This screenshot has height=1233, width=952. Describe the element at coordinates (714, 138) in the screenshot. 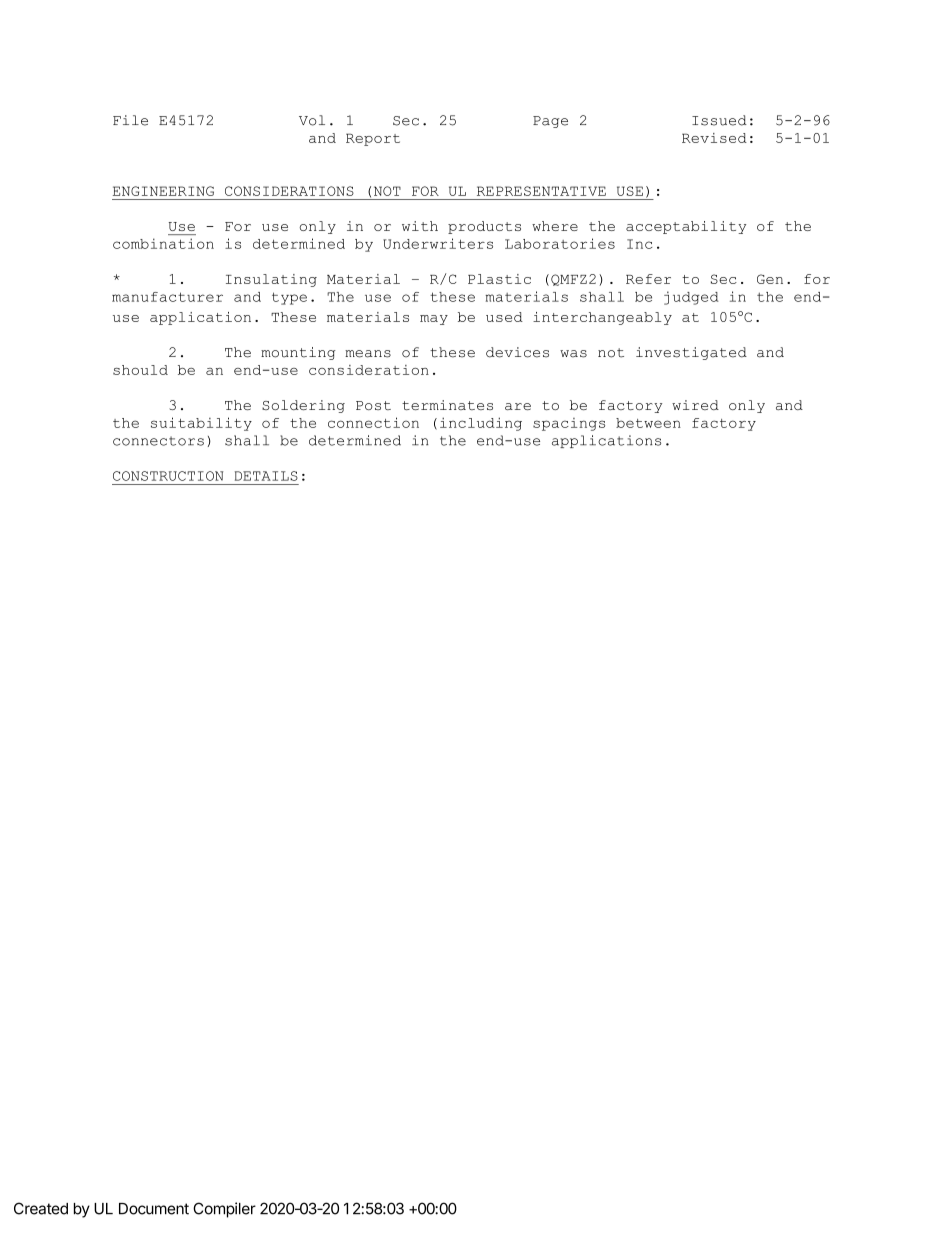

I see `Revised` at that location.
